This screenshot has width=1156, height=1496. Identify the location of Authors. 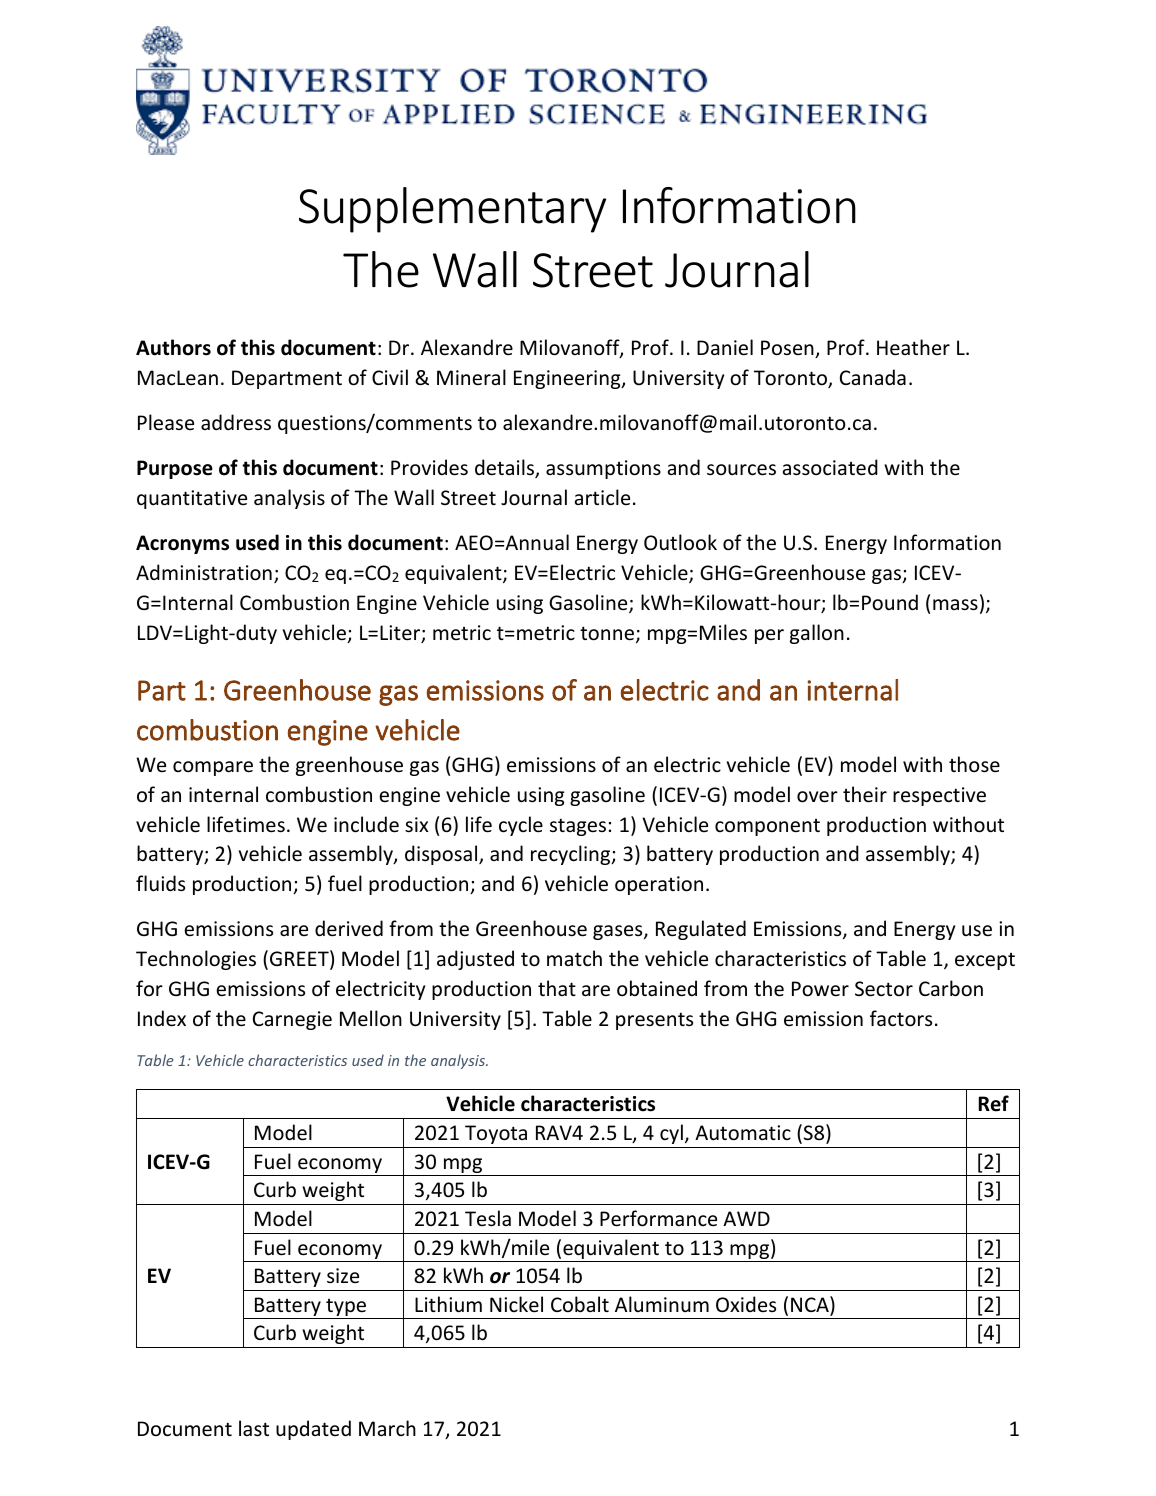
(173, 347).
